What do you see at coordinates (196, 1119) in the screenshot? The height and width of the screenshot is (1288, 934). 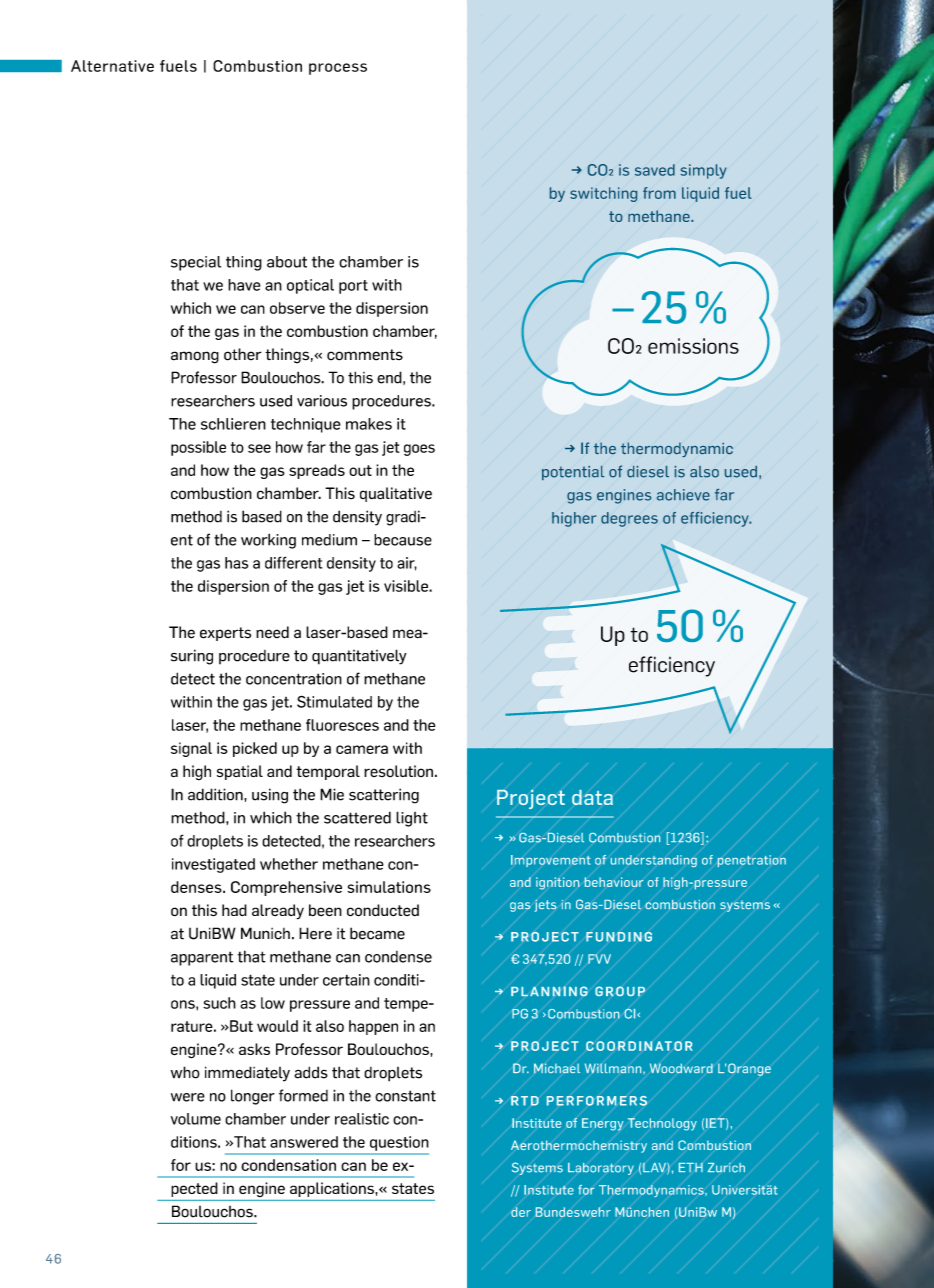 I see `volume` at bounding box center [196, 1119].
